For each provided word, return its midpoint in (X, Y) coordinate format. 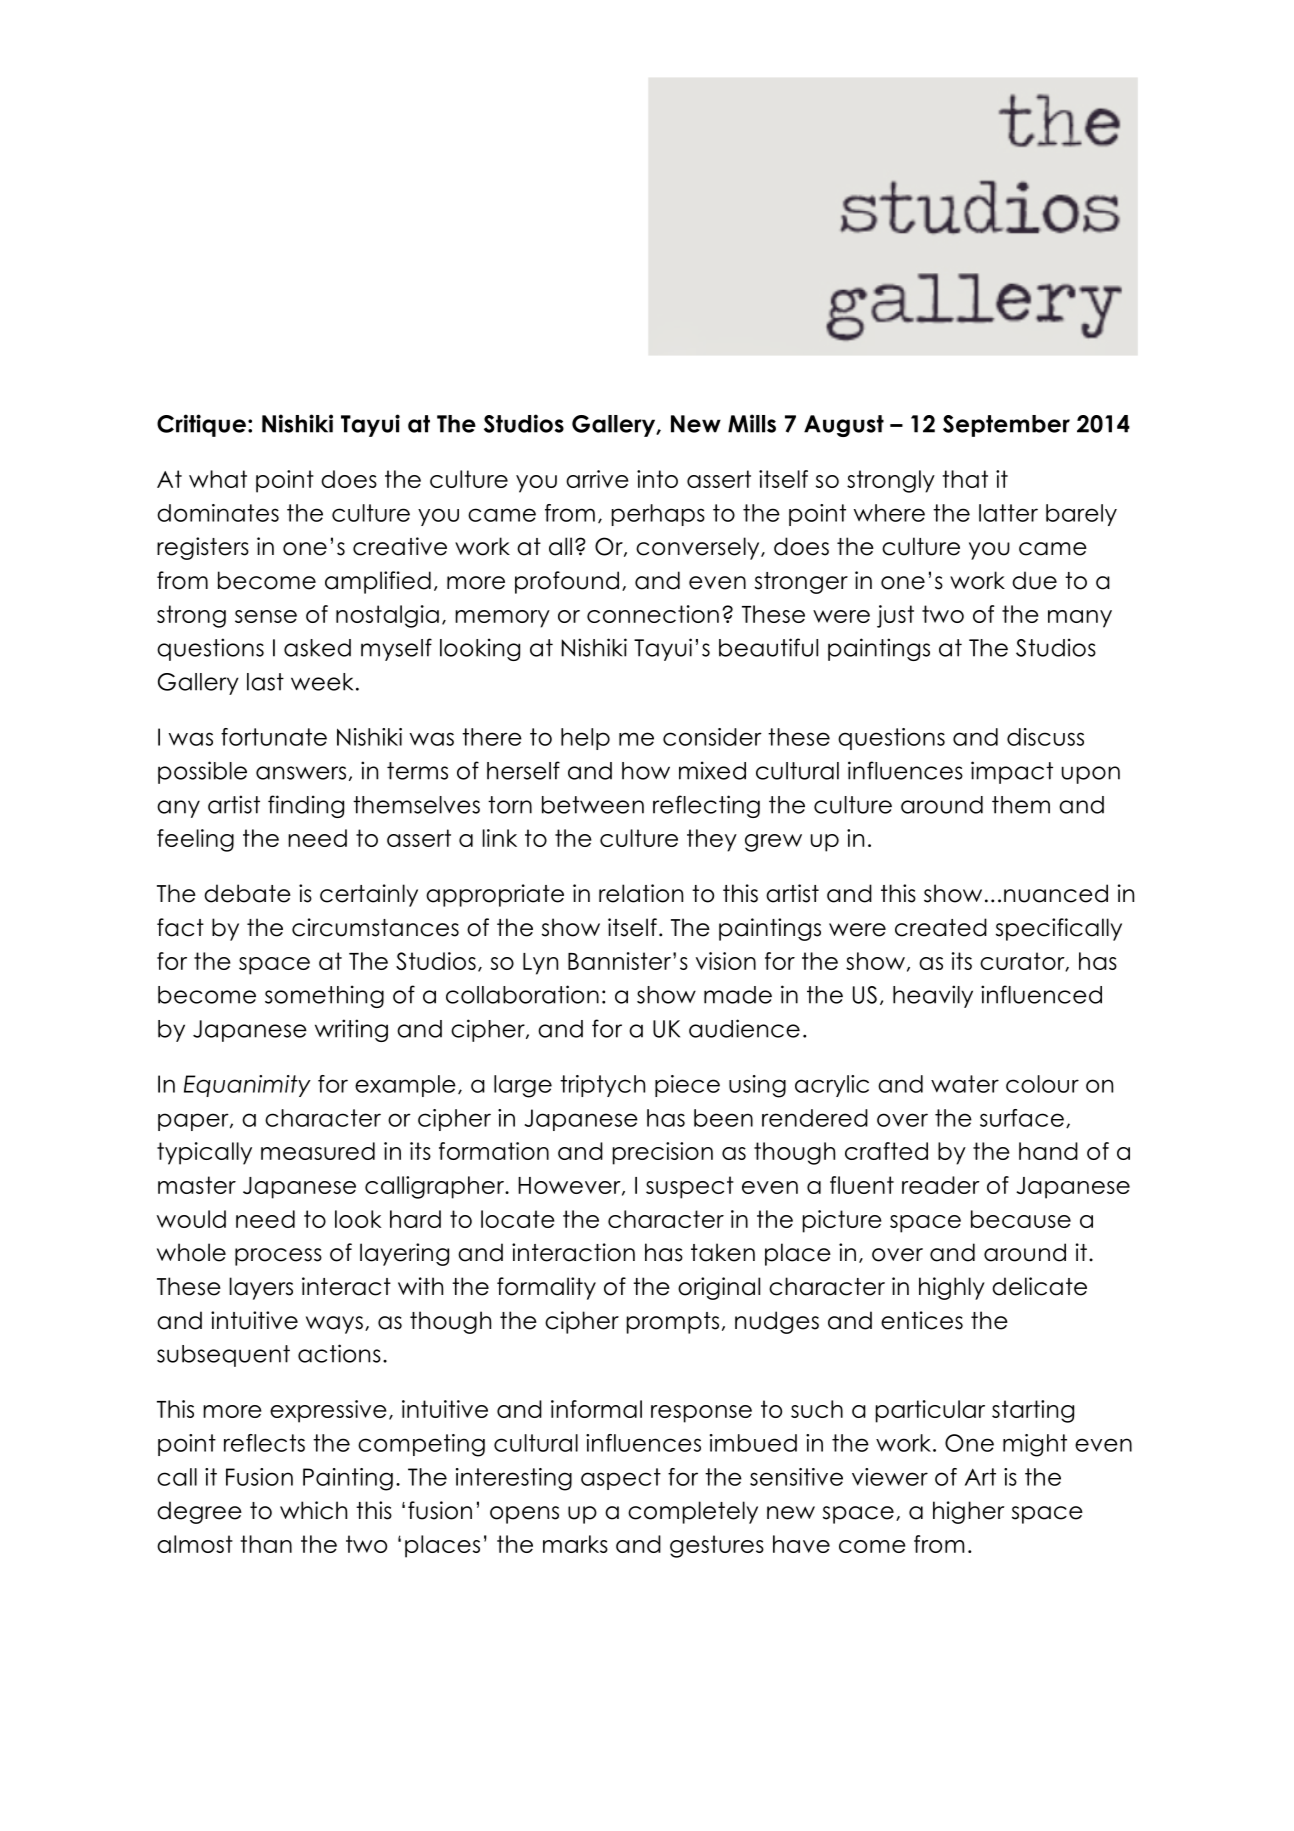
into (657, 479)
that (965, 479)
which (313, 1510)
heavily (933, 996)
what (218, 479)
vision (726, 961)
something (324, 996)
